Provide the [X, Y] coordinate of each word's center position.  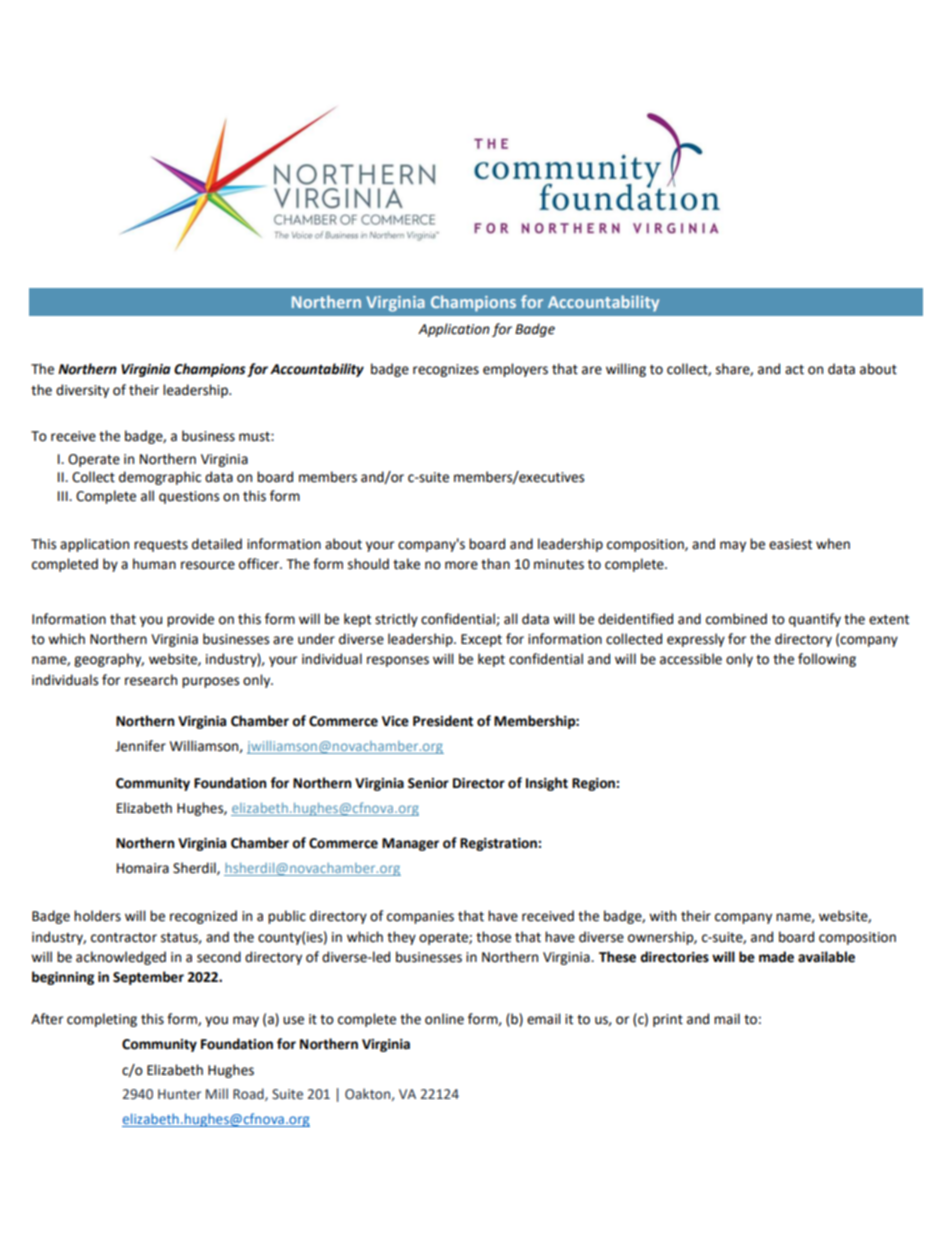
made [776, 957]
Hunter [179, 1094]
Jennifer [140, 746]
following [827, 660]
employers [515, 370]
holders [97, 916]
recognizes [446, 370]
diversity [82, 391]
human [154, 564]
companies [420, 917]
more [461, 565]
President [443, 721]
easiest [790, 544]
